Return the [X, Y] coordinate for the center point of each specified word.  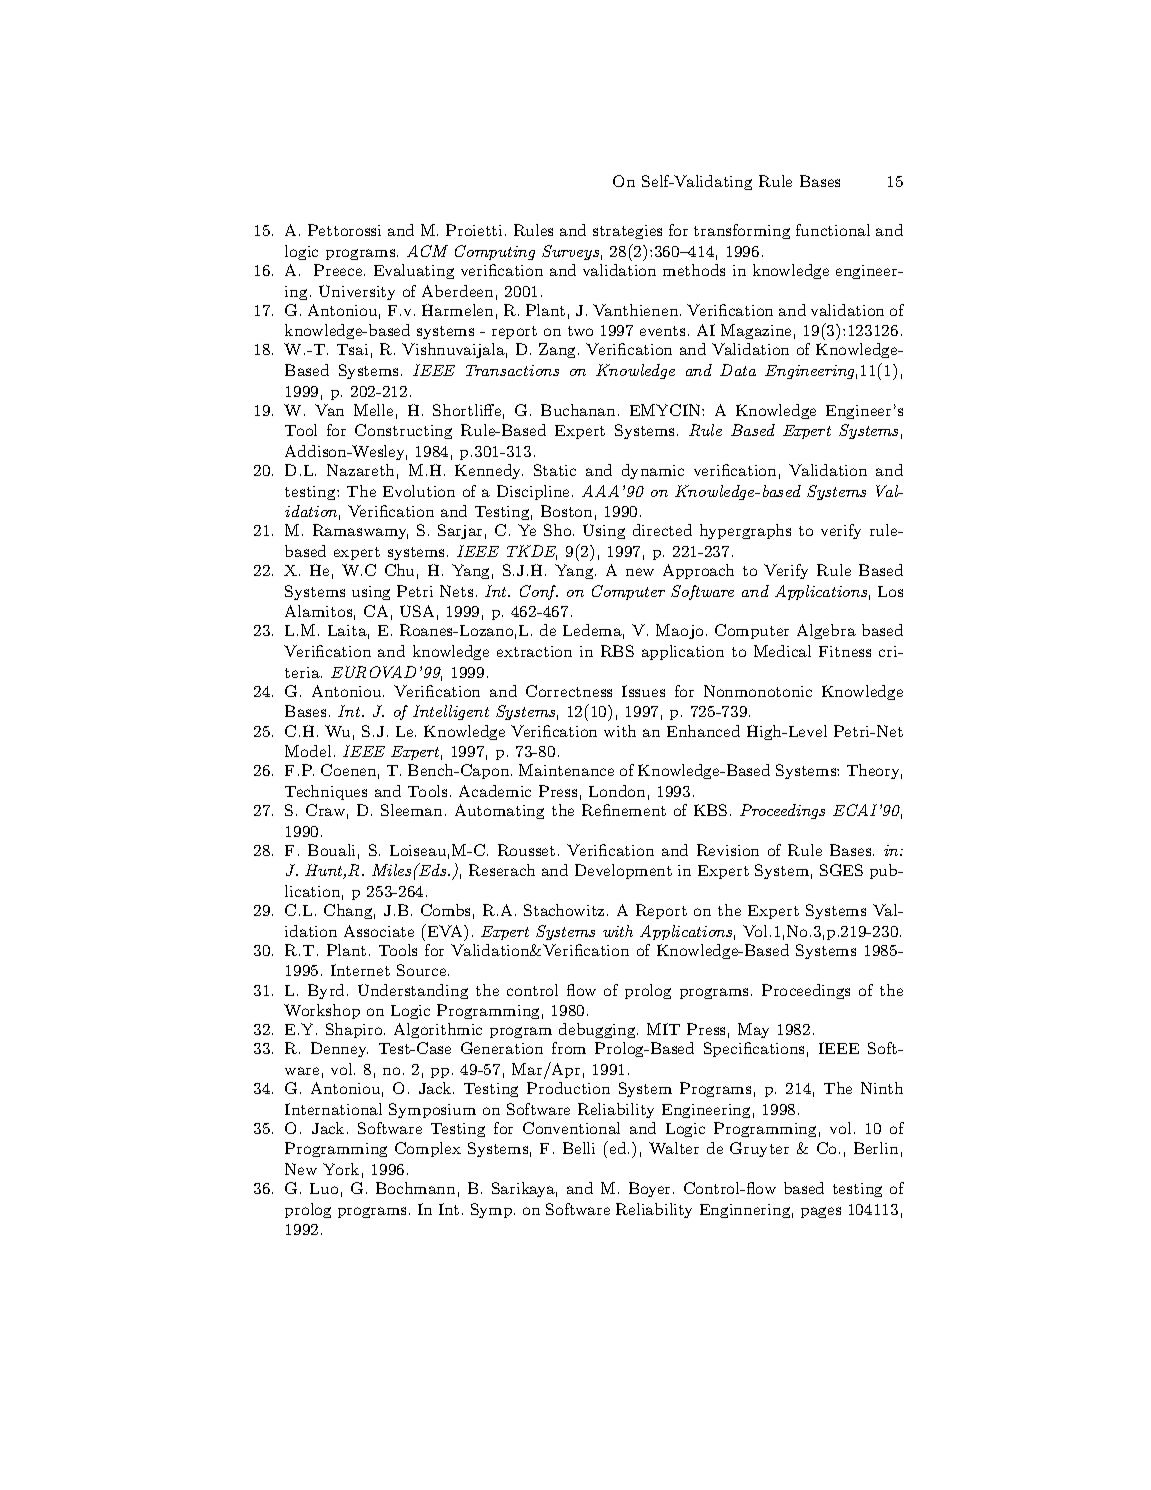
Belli [579, 1148]
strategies [627, 232]
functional [833, 230]
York [341, 1169]
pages [821, 1212]
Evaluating [414, 271]
